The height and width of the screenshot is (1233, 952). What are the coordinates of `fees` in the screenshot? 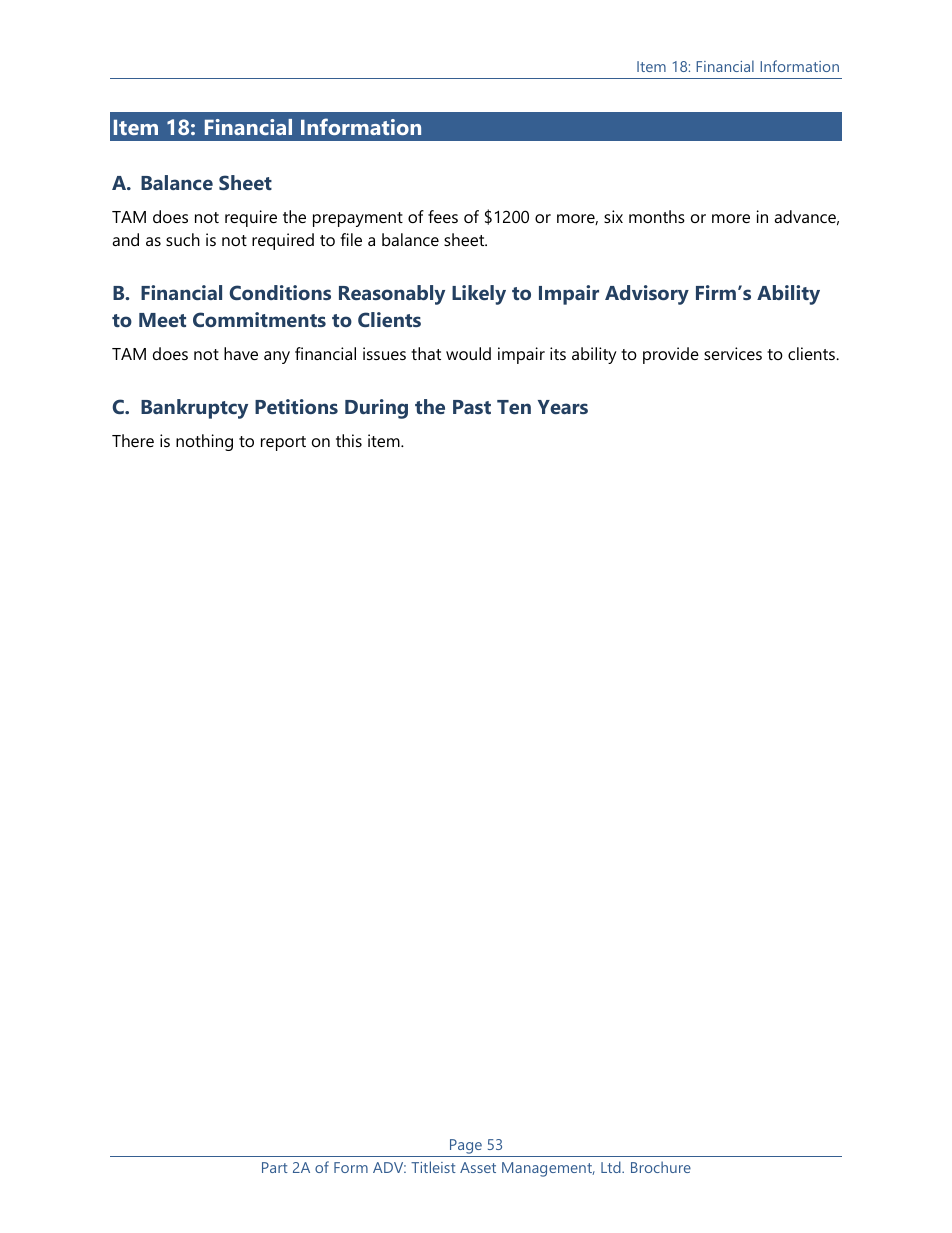 It's located at (443, 216).
